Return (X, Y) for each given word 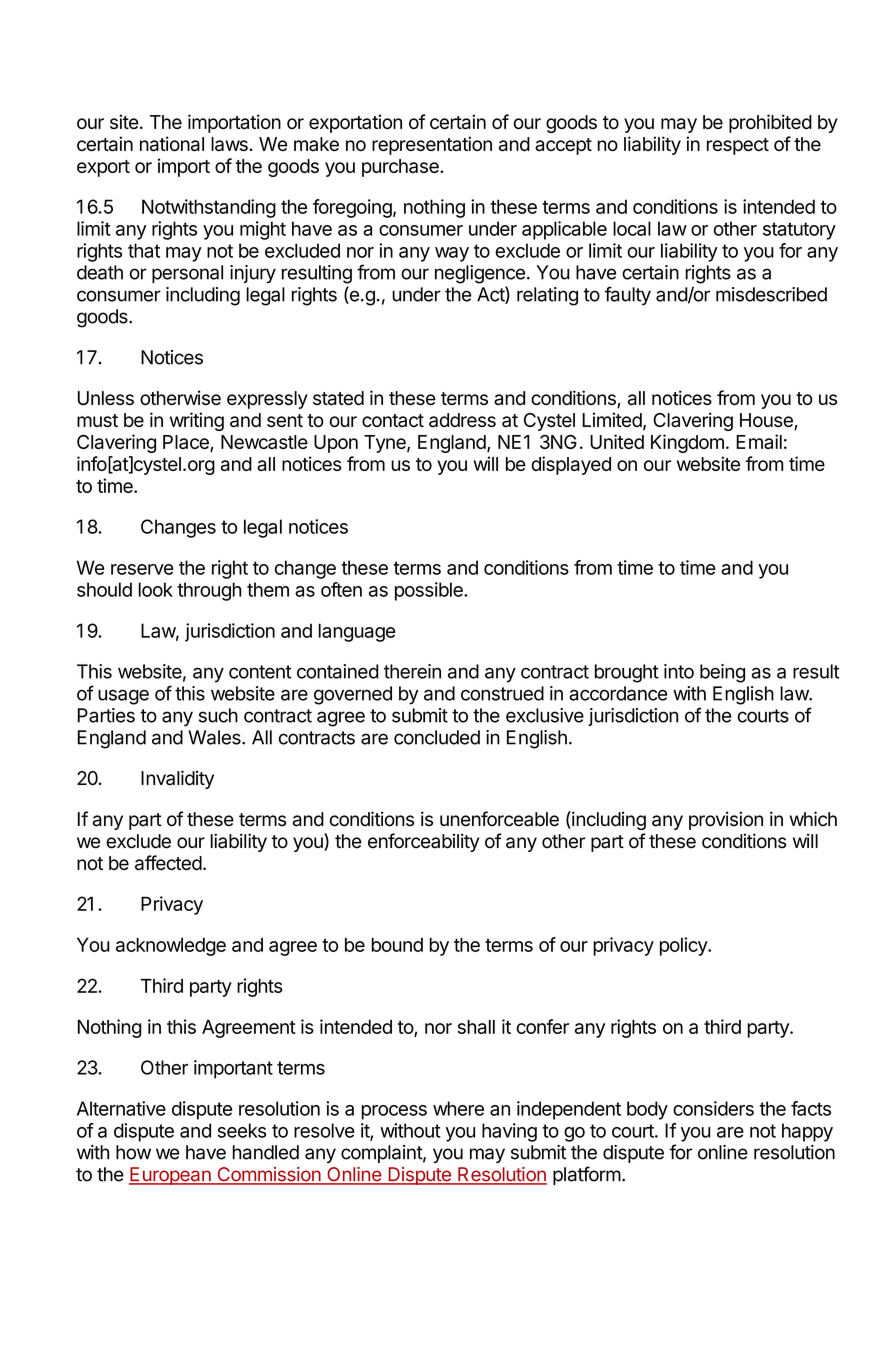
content (260, 672)
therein (412, 671)
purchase (401, 168)
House (767, 421)
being (722, 673)
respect (738, 146)
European (171, 1176)
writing (197, 421)
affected (168, 862)
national (172, 143)
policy (684, 946)
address (462, 420)
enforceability (423, 842)
